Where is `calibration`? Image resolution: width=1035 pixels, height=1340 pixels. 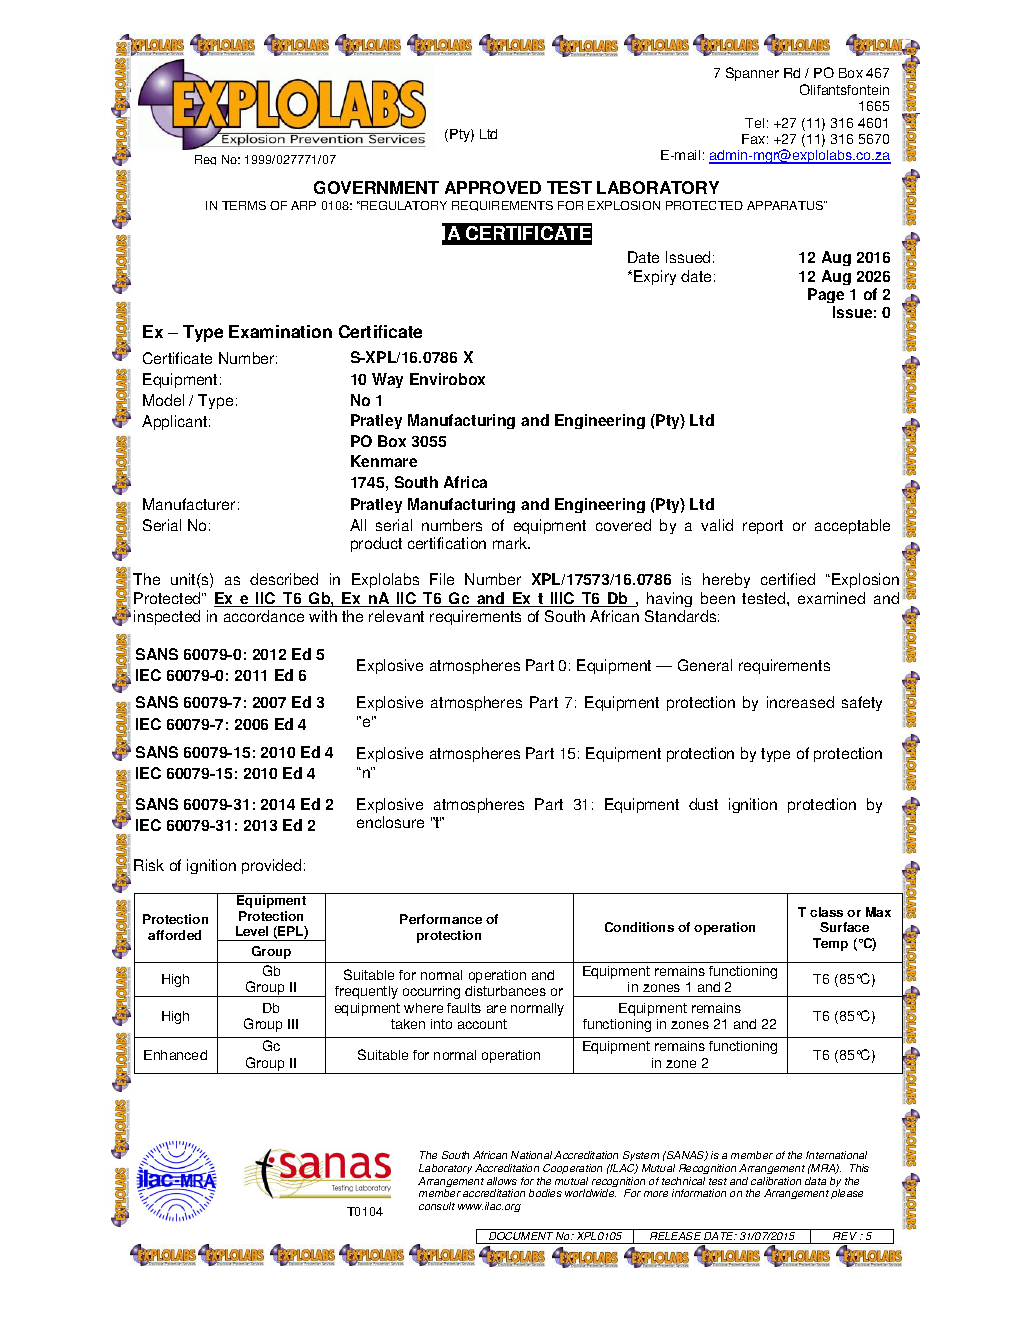
calibration is located at coordinates (776, 1181).
